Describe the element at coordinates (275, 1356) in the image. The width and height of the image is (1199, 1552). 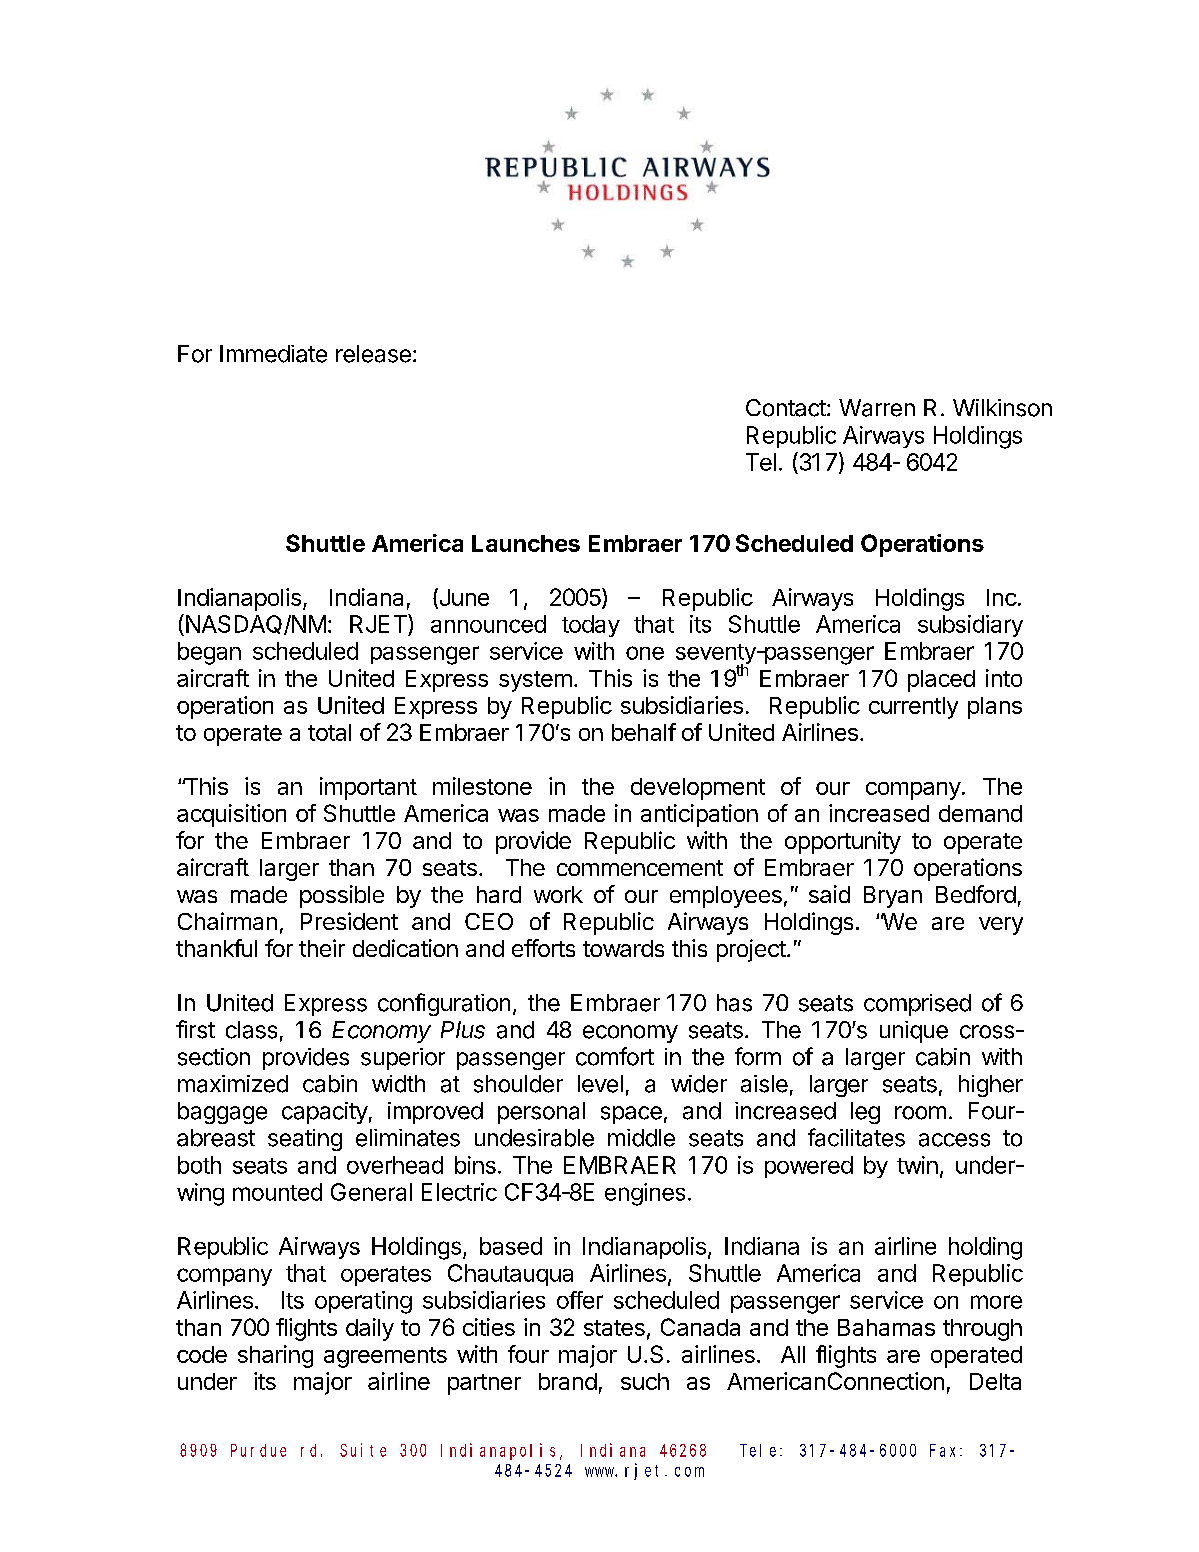
I see `sharing` at that location.
